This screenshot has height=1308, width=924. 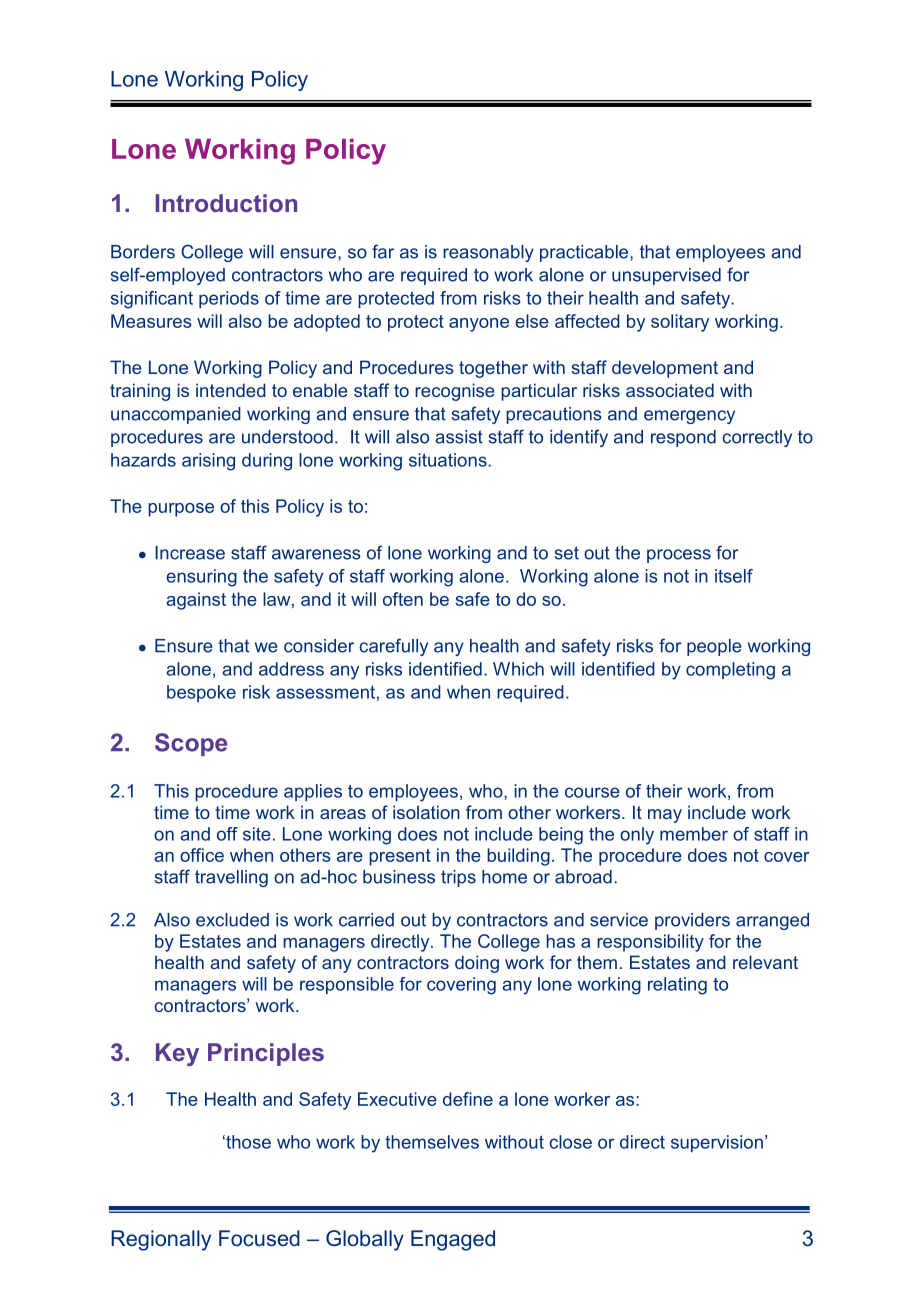 What do you see at coordinates (426, 812) in the screenshot?
I see `isolation` at bounding box center [426, 812].
